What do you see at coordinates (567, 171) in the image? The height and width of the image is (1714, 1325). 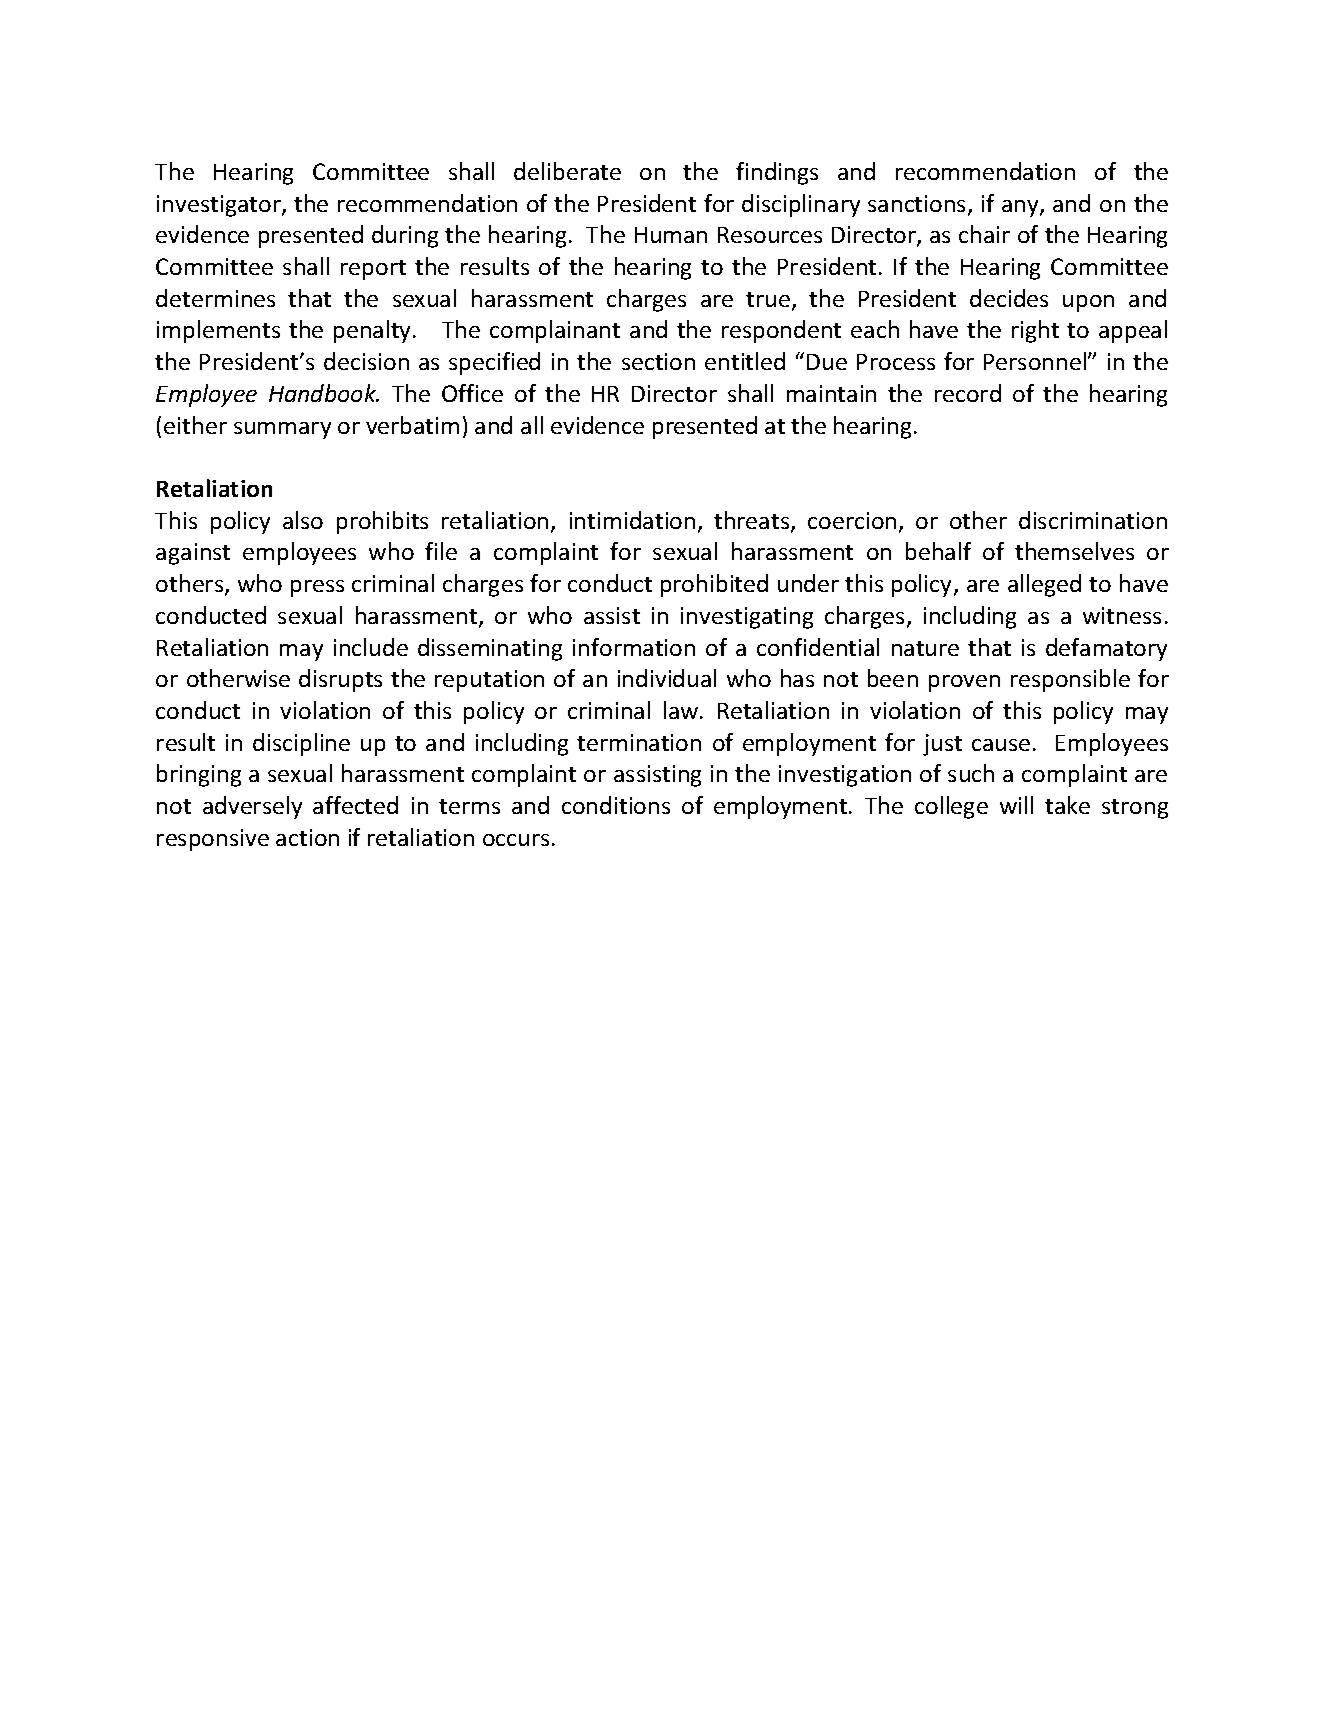 I see `deliberate` at bounding box center [567, 171].
